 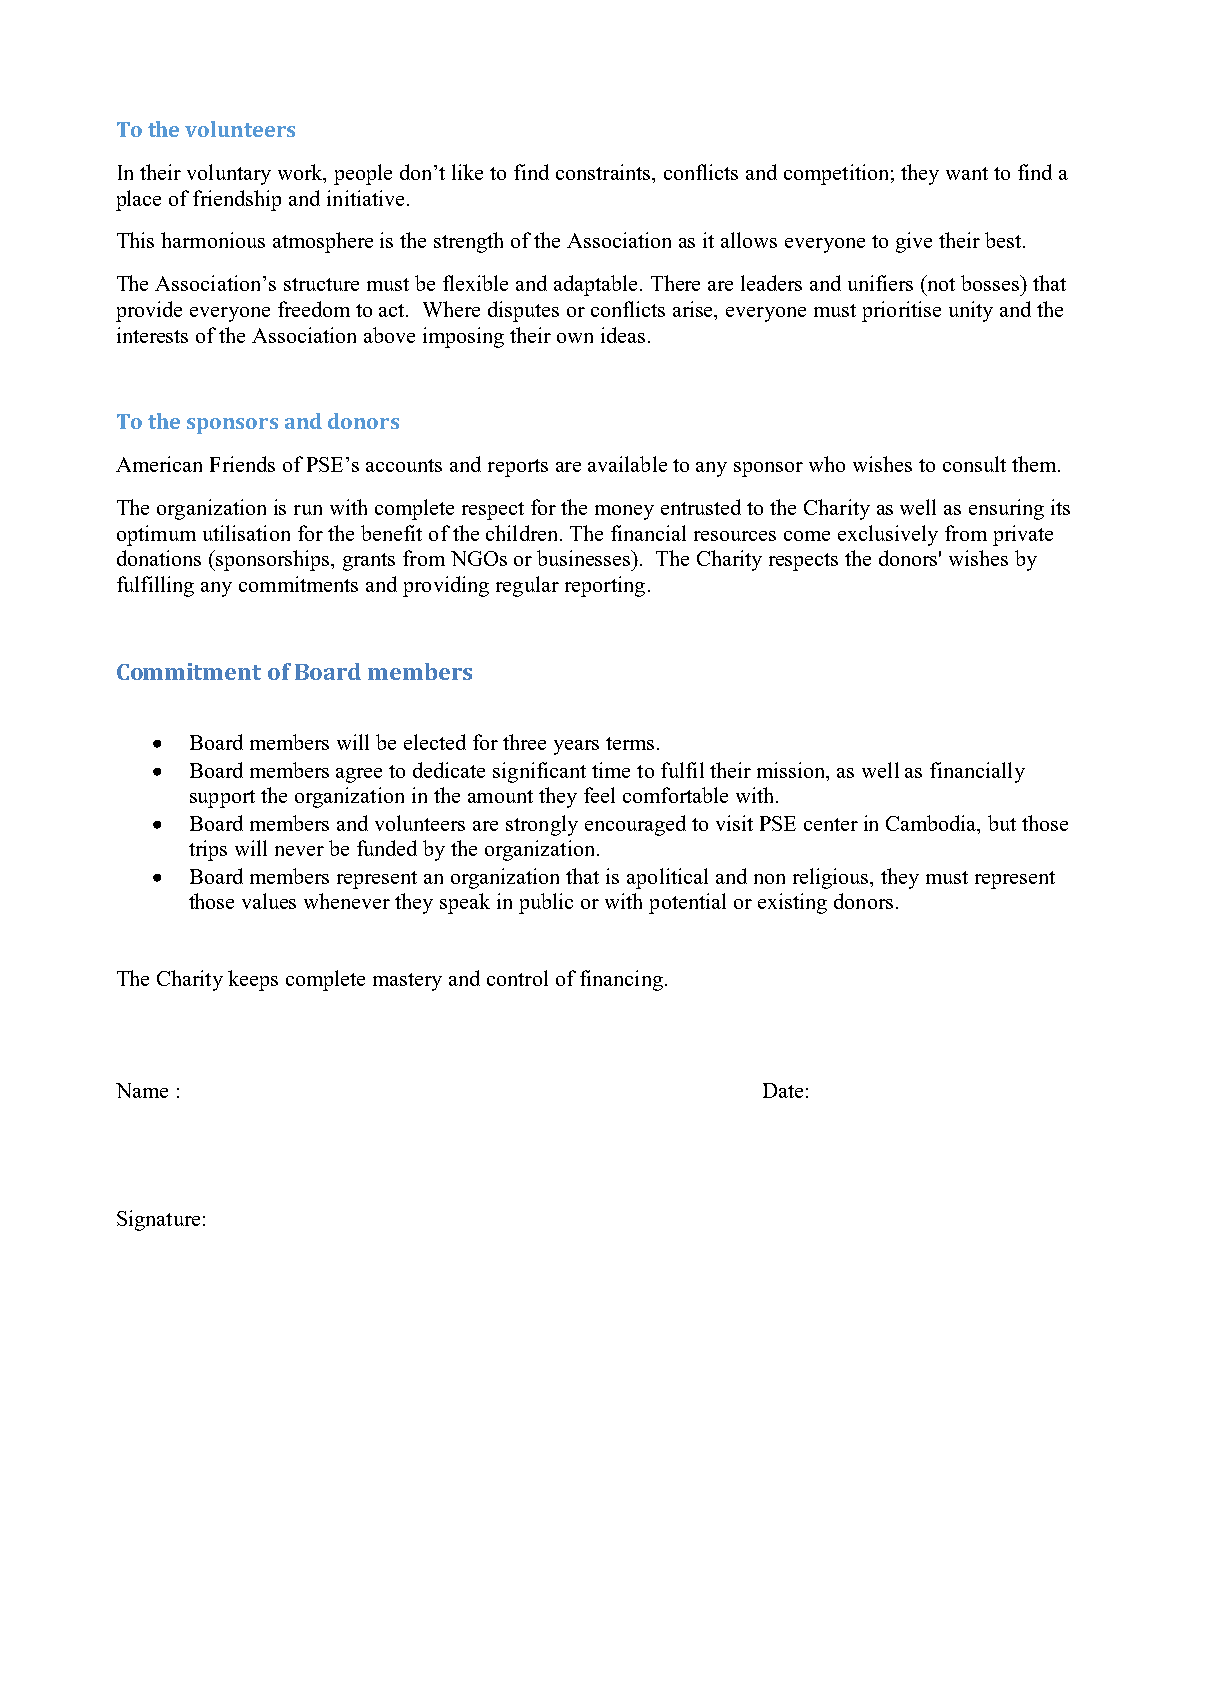 I want to click on keeps, so click(x=253, y=980).
